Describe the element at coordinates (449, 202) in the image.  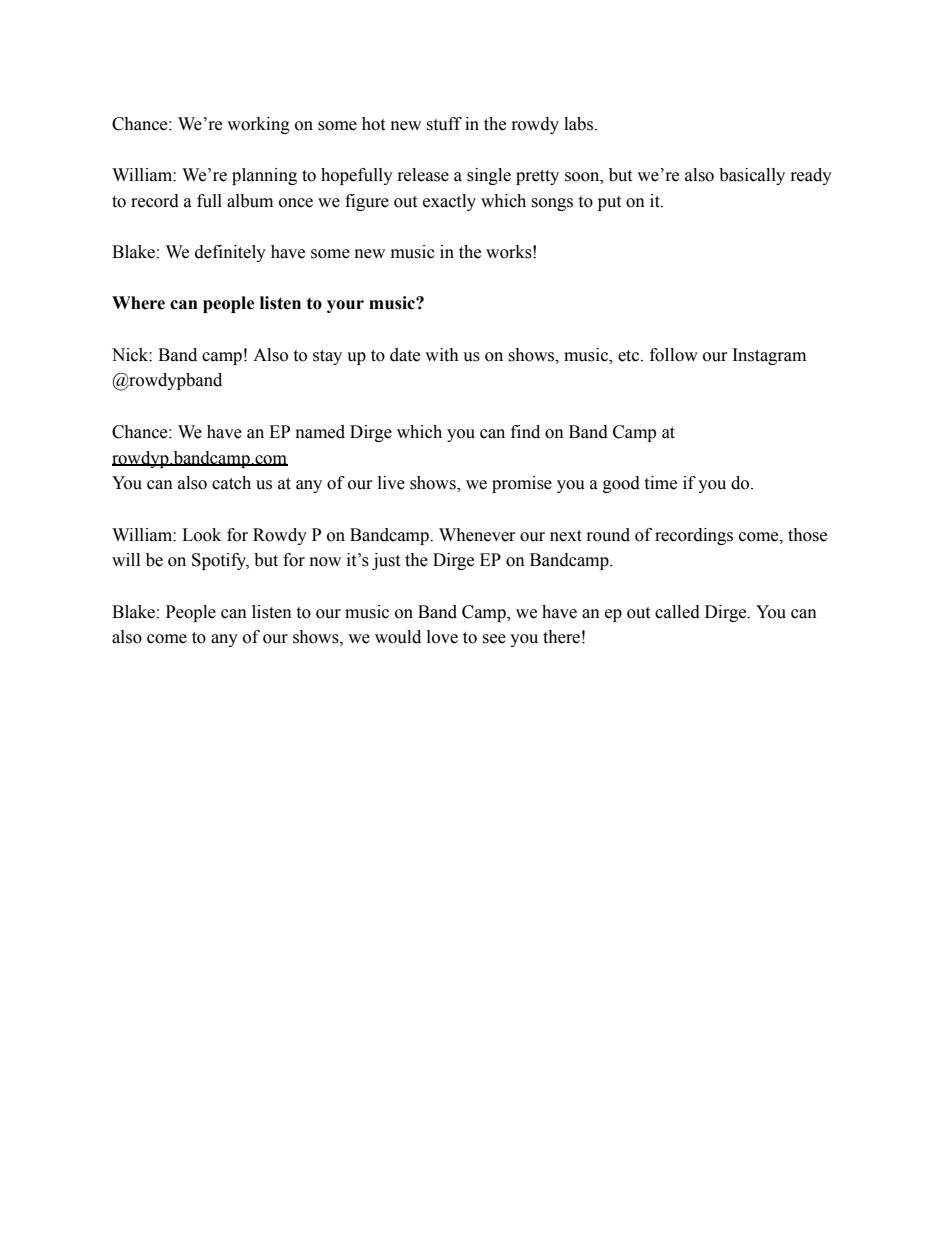
I see `exactly` at that location.
